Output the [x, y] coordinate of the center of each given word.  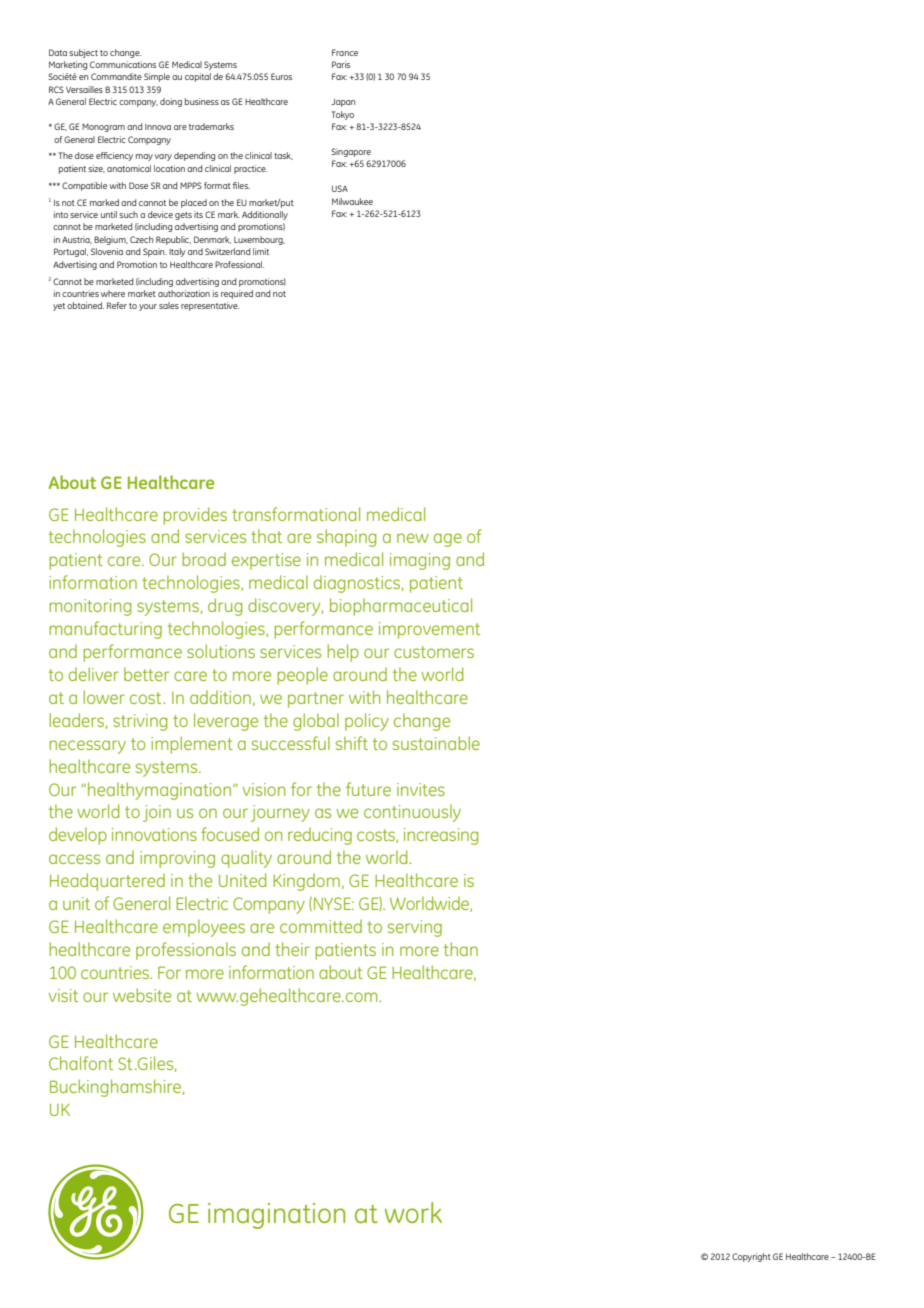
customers [434, 652]
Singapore [351, 152]
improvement [429, 630]
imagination [276, 1216]
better [146, 674]
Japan [343, 103]
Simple [157, 77]
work [413, 1212]
